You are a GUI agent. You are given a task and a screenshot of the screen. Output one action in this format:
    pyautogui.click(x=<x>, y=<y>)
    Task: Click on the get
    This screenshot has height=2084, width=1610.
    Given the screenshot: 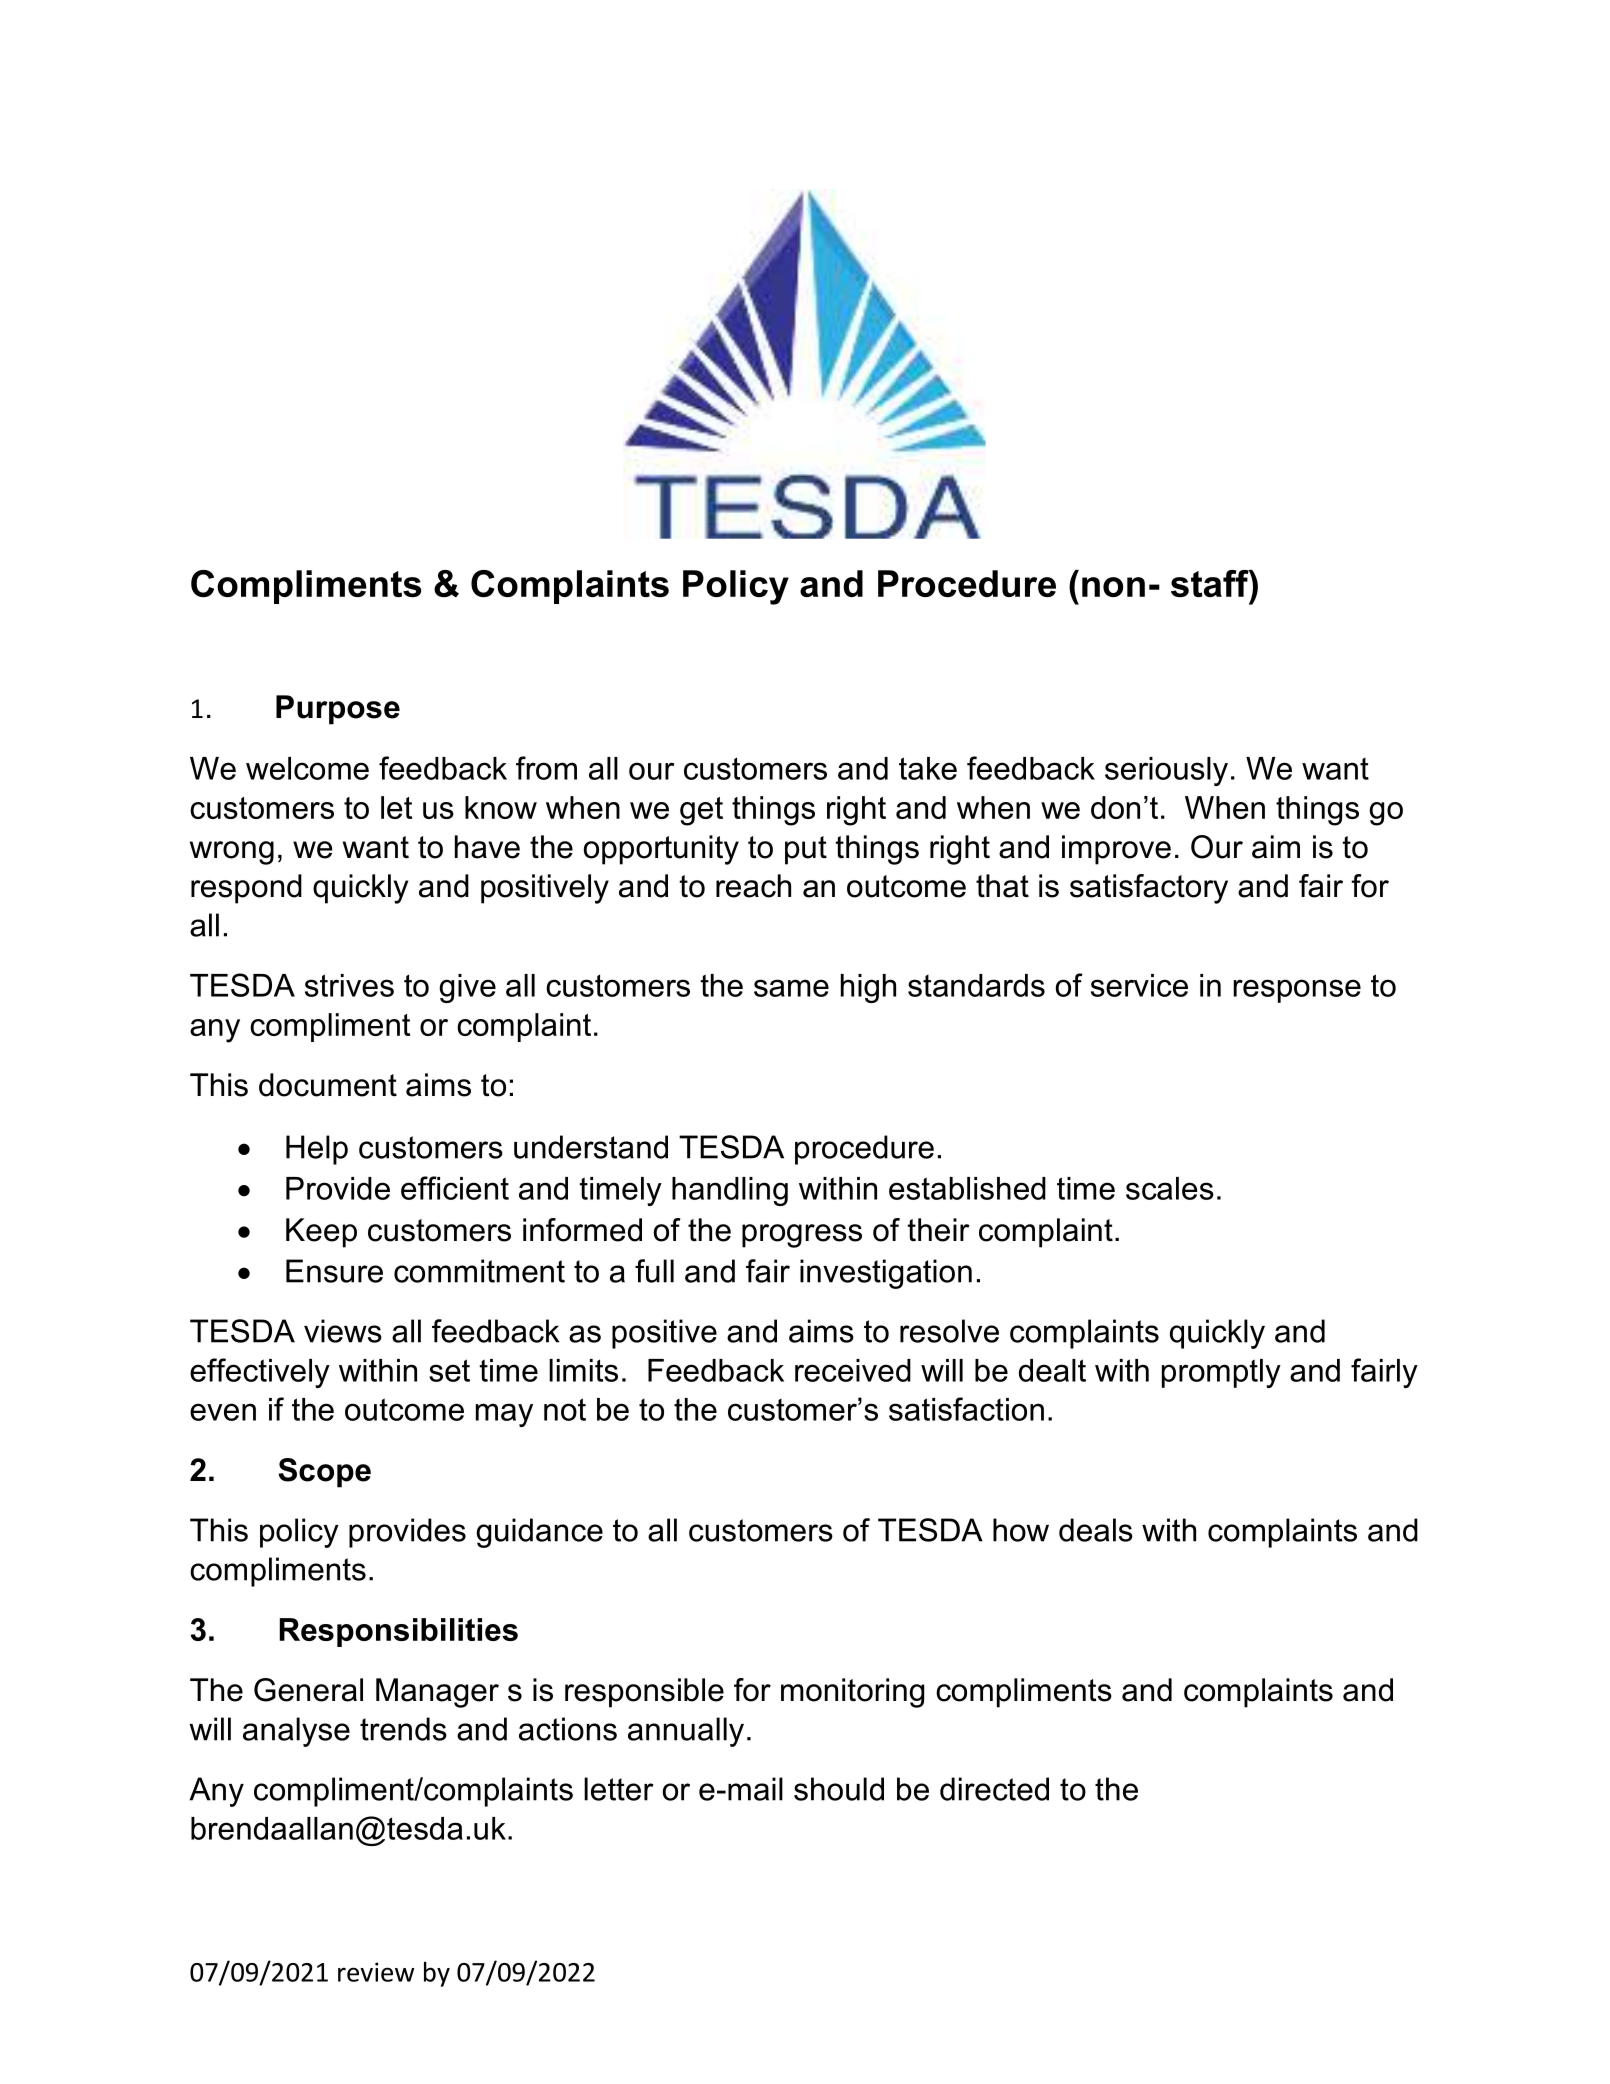 What is the action you would take?
    pyautogui.click(x=701, y=811)
